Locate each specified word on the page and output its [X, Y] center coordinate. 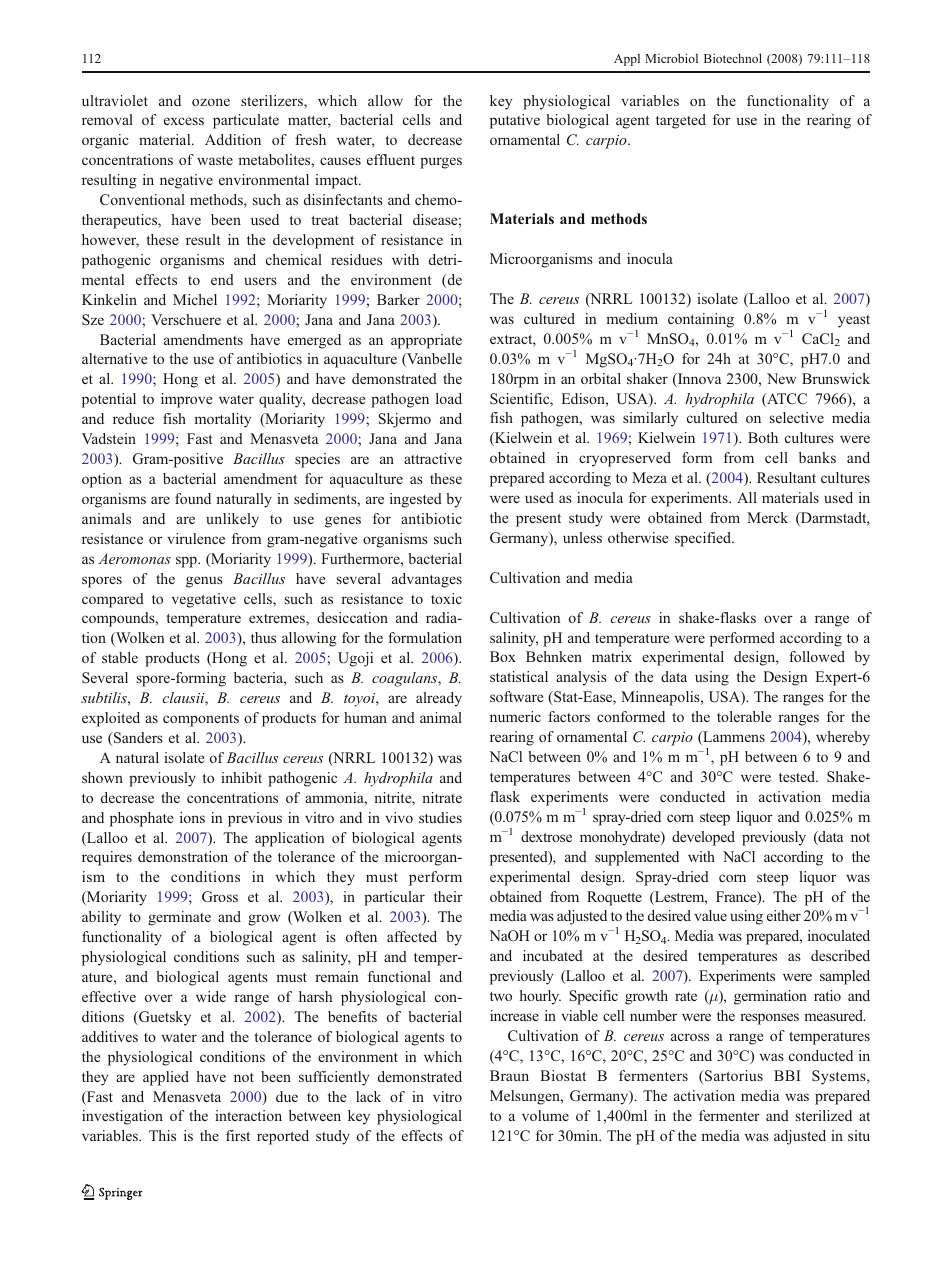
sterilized [824, 1115]
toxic [446, 598]
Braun [509, 1075]
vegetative [204, 600]
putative [515, 121]
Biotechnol [733, 58]
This [162, 1135]
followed [817, 656]
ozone [211, 102]
